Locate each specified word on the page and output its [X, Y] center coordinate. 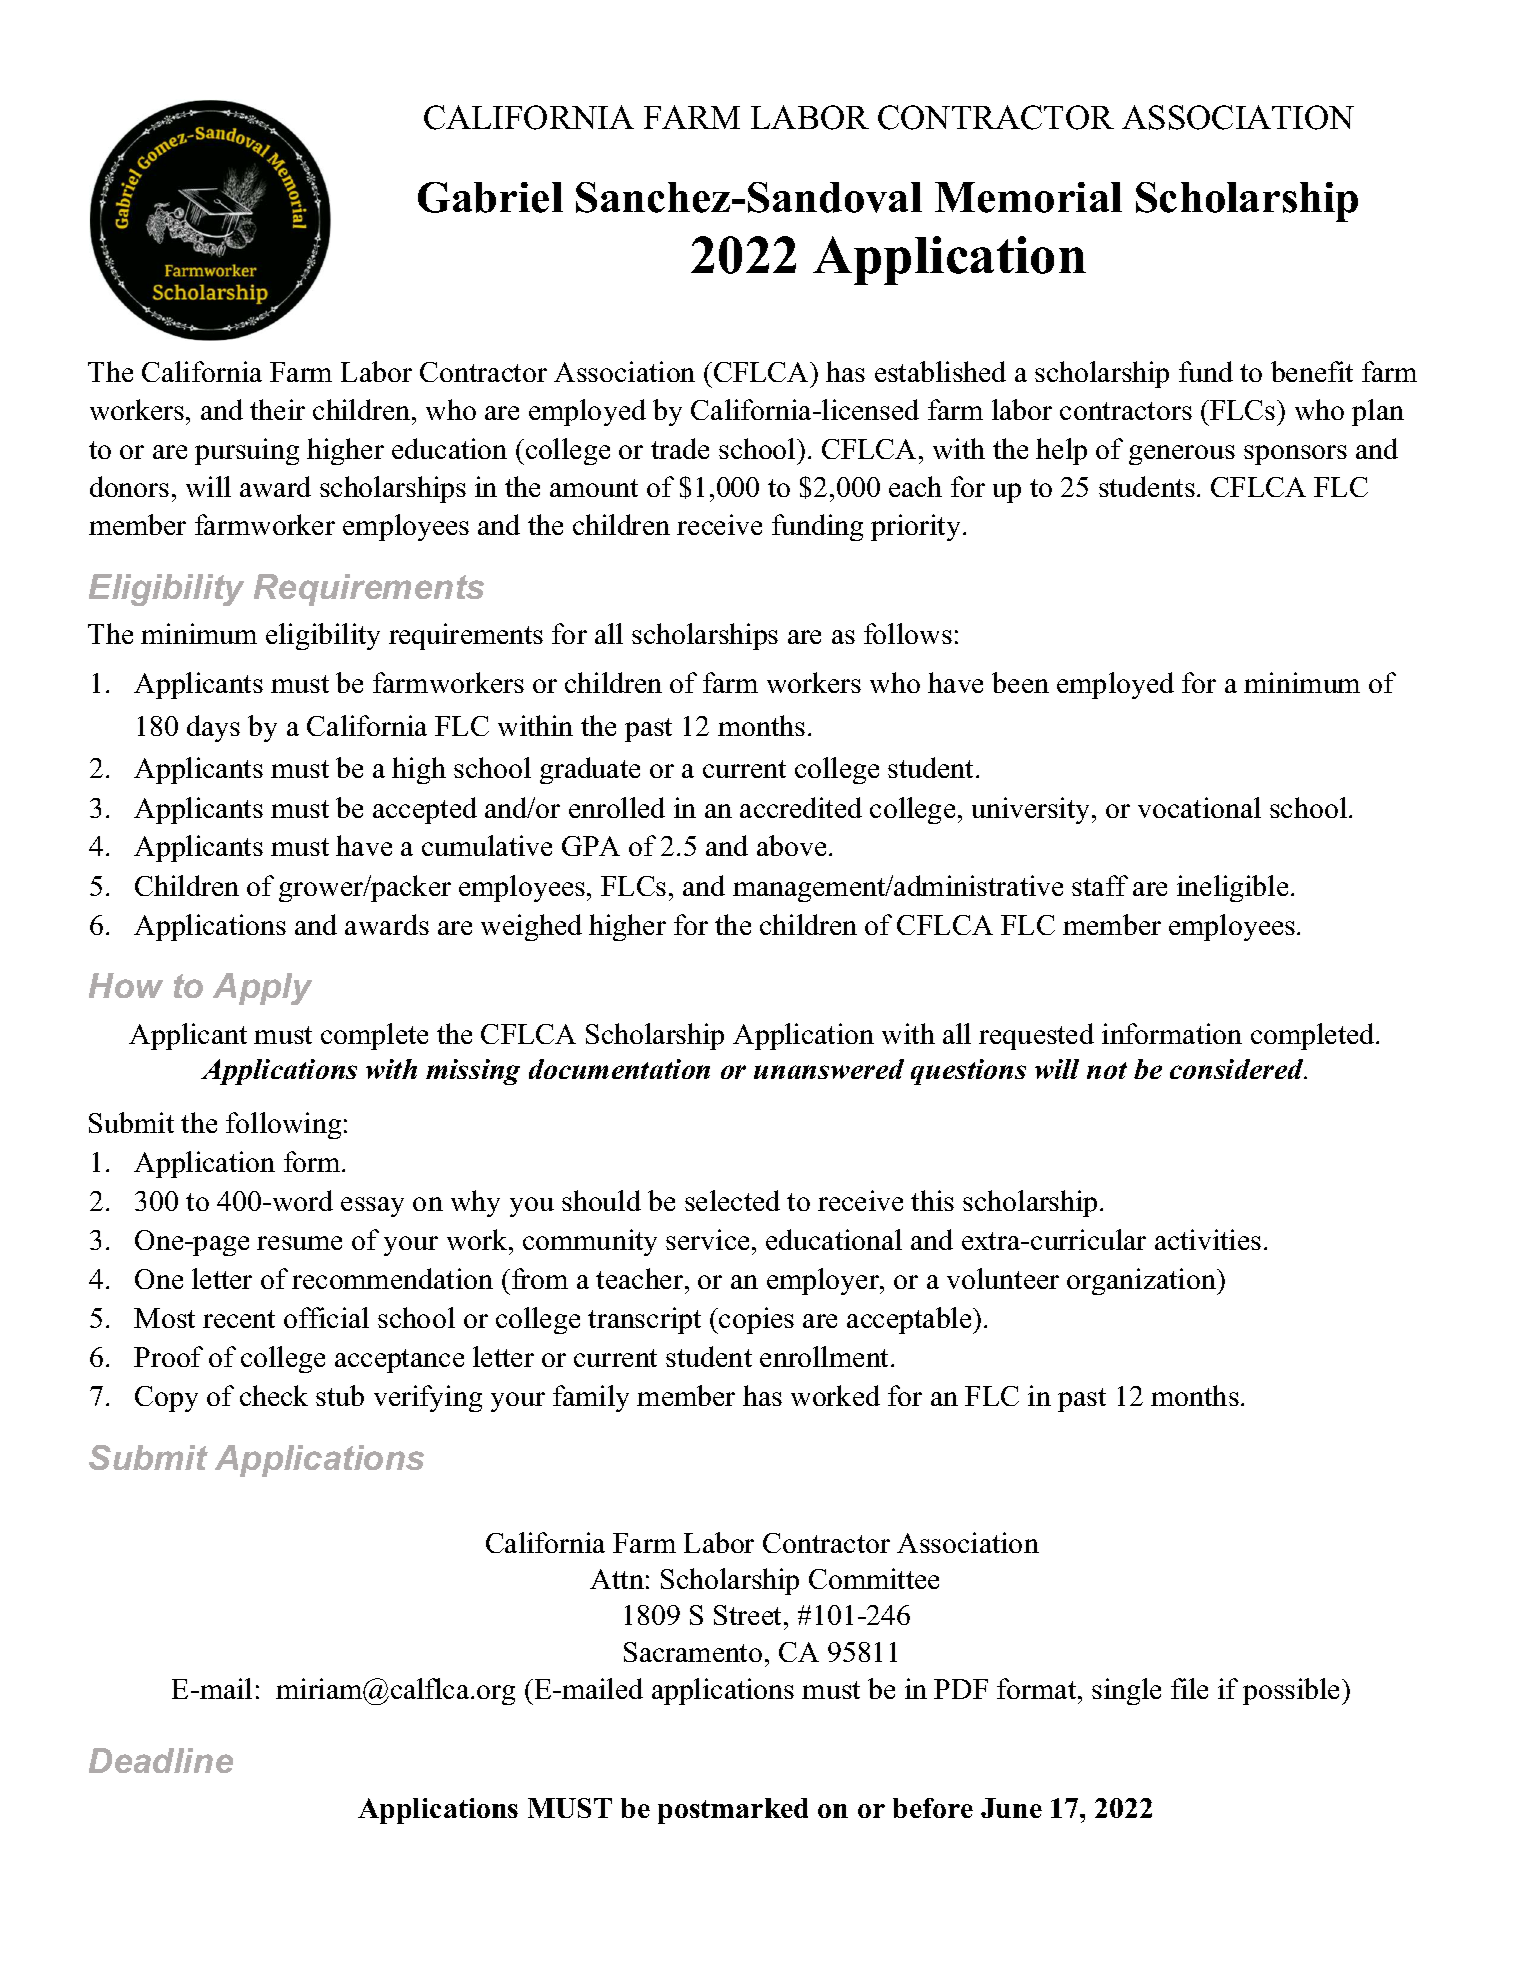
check [274, 1395]
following [283, 1125]
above [791, 845]
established [940, 371]
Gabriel [490, 197]
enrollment [826, 1356]
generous [1182, 455]
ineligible [1232, 888]
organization [1143, 1281]
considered [1238, 1069]
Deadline [161, 1760]
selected [732, 1200]
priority [915, 527]
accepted [425, 810]
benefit [1312, 371]
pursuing [247, 451]
